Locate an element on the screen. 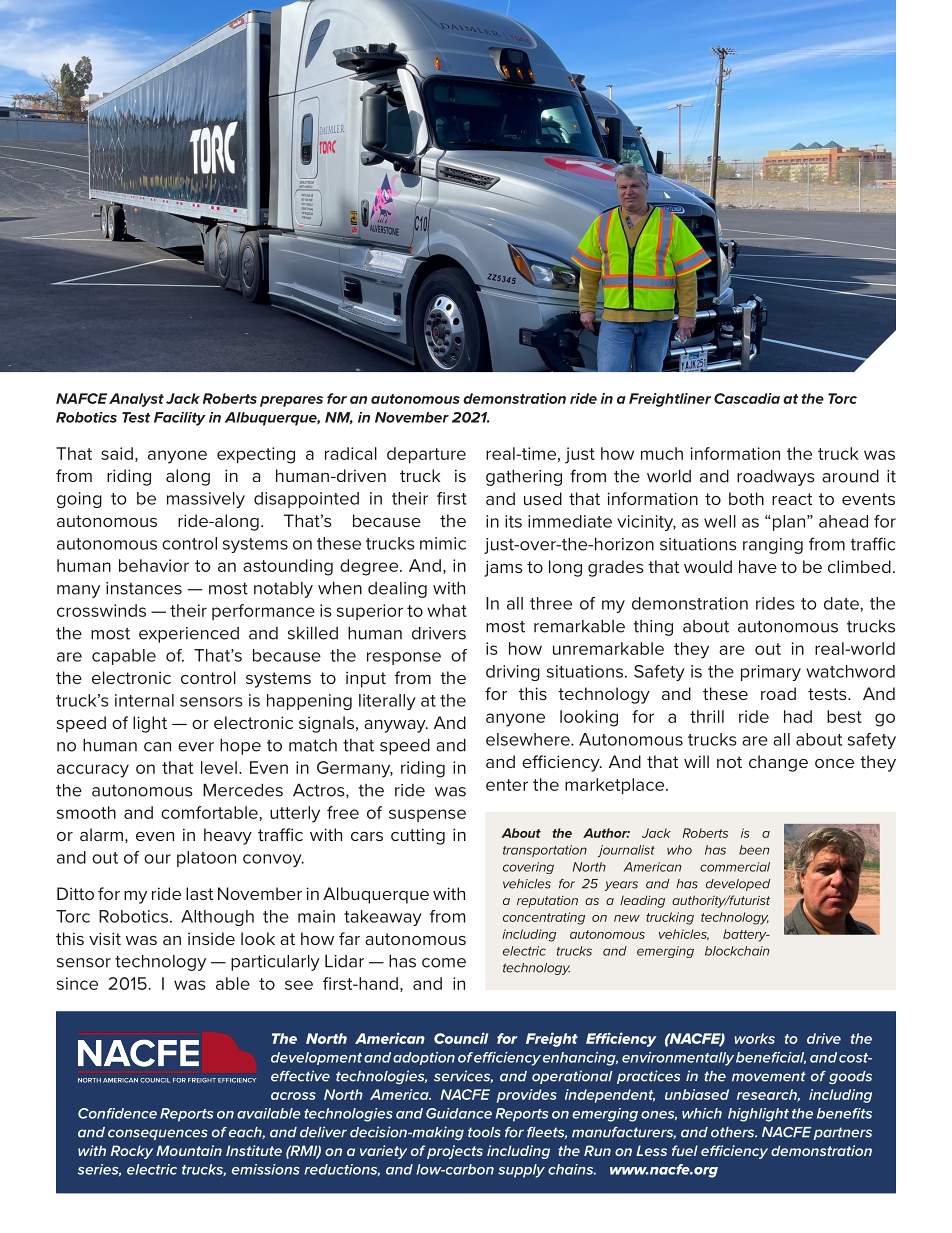 The width and height of the screenshot is (952, 1233). Facility is located at coordinates (180, 419).
